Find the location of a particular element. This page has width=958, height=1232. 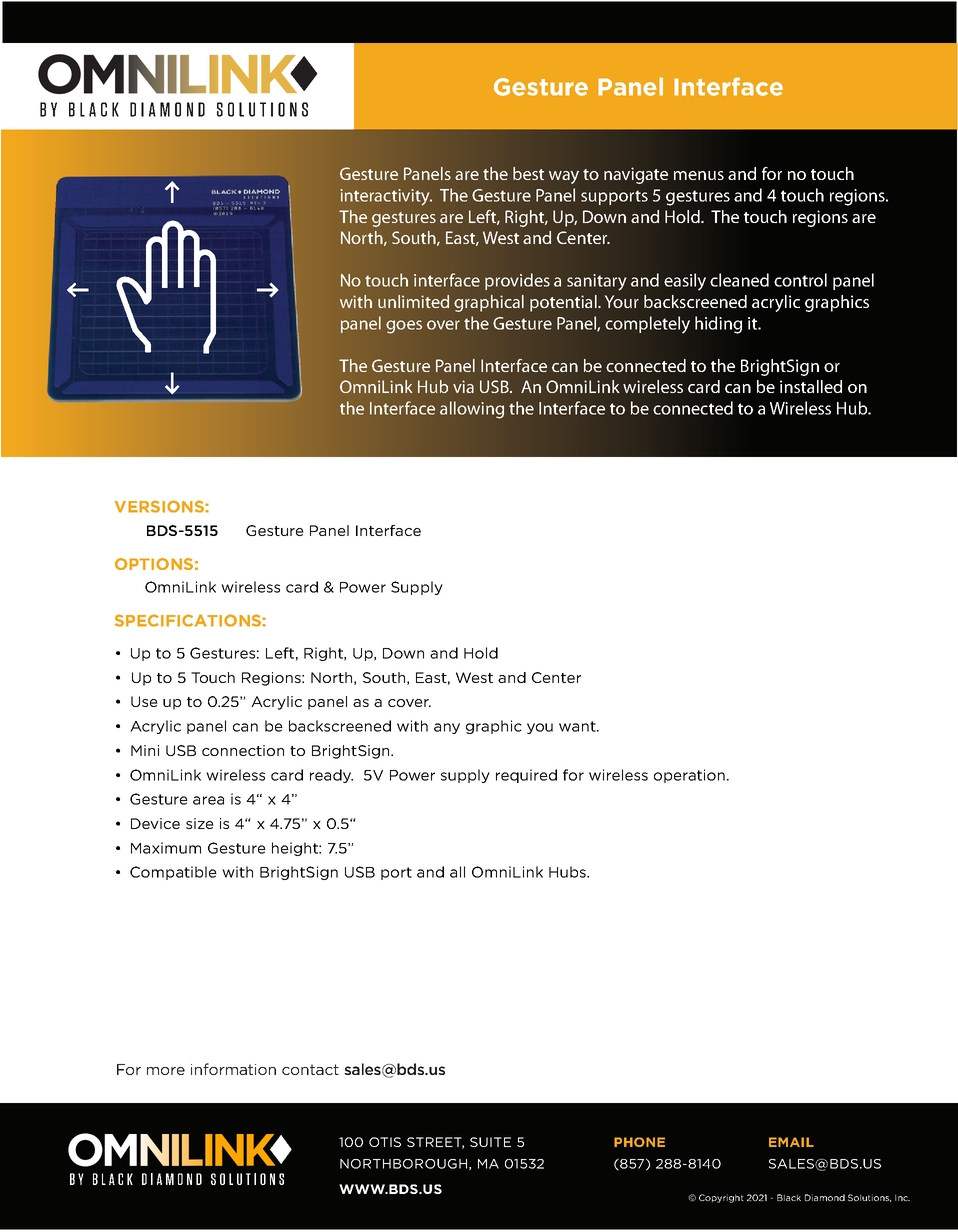

any is located at coordinates (447, 728).
